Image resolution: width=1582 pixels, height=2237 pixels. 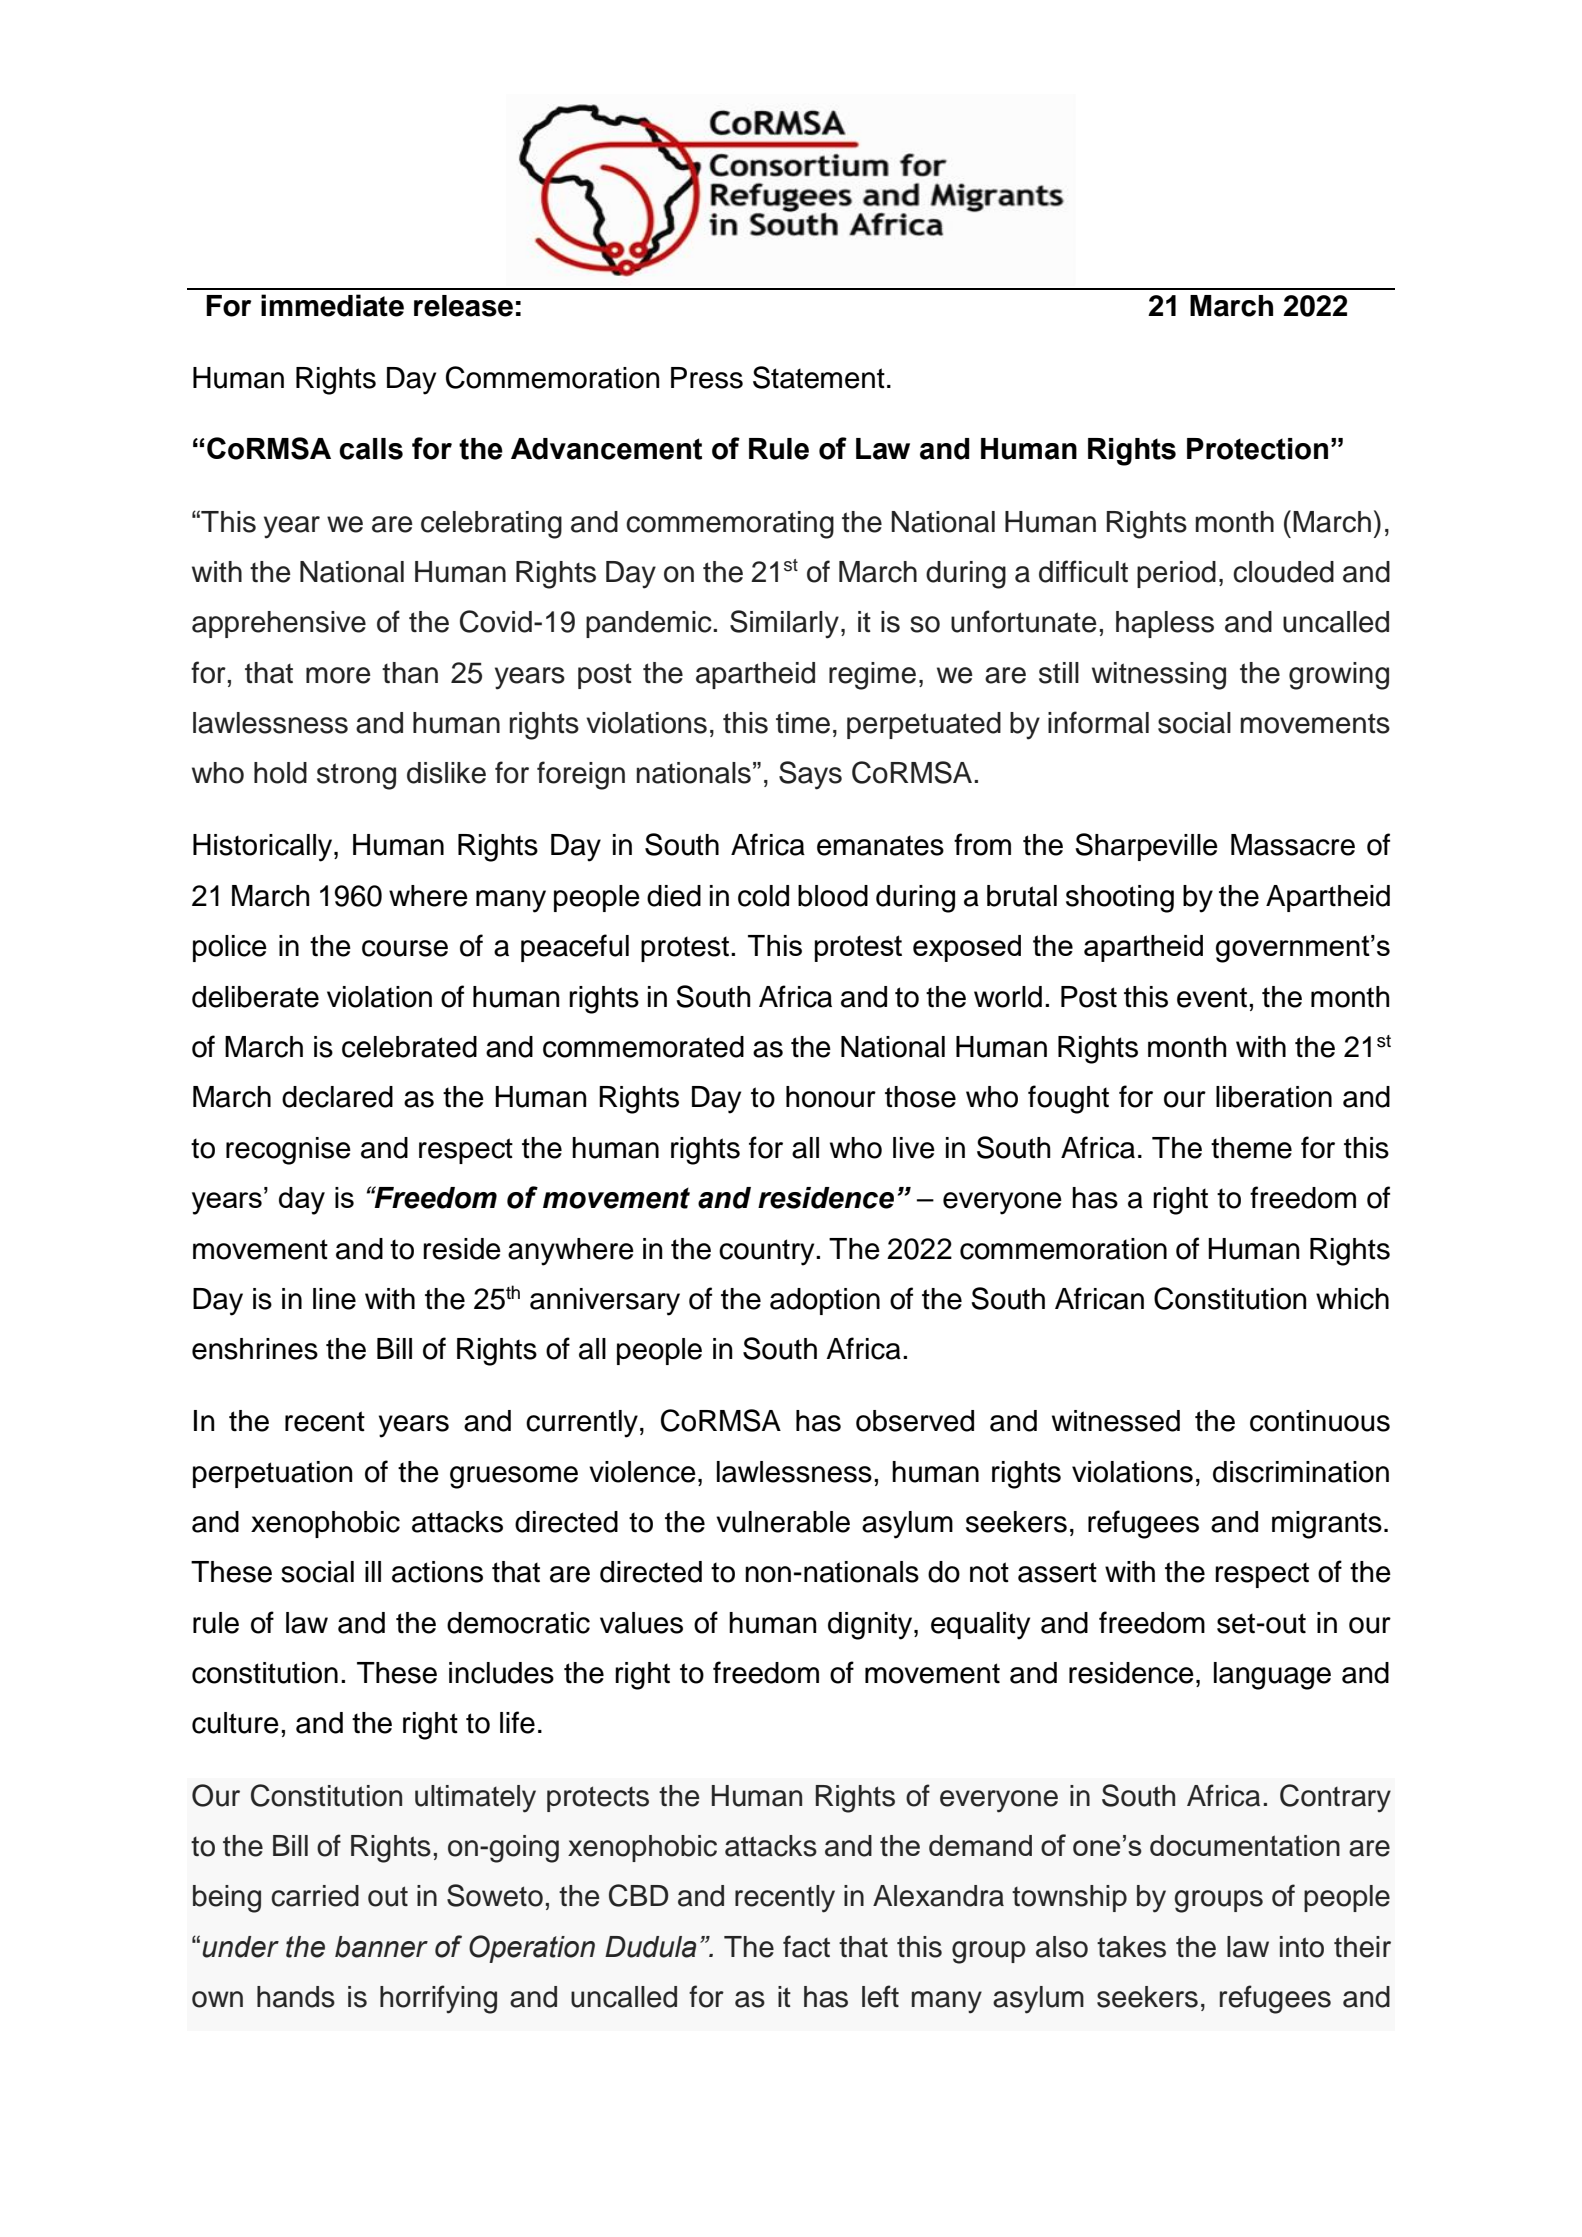 I want to click on immediate, so click(x=332, y=305).
